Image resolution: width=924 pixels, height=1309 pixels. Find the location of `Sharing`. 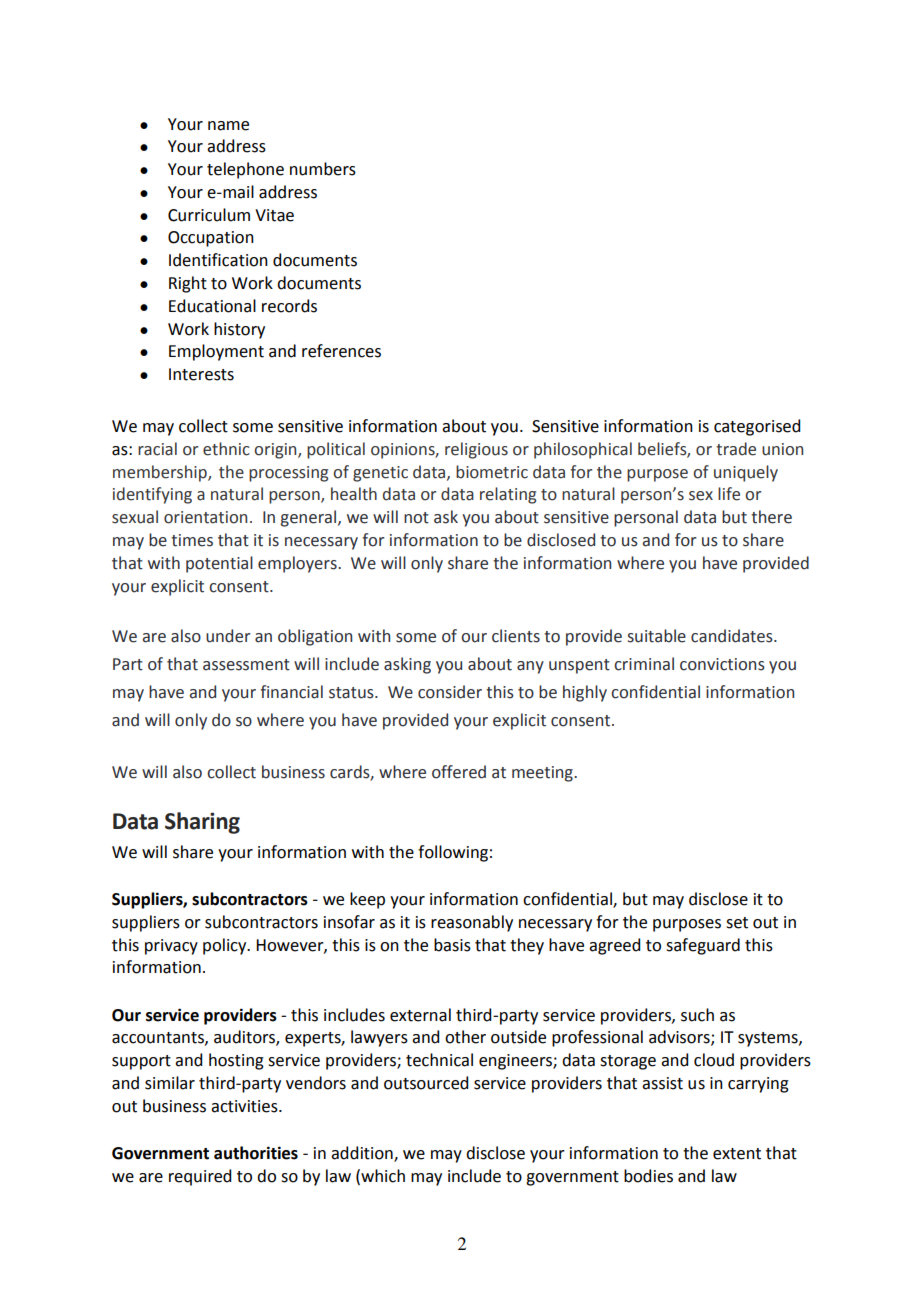

Sharing is located at coordinates (202, 823).
